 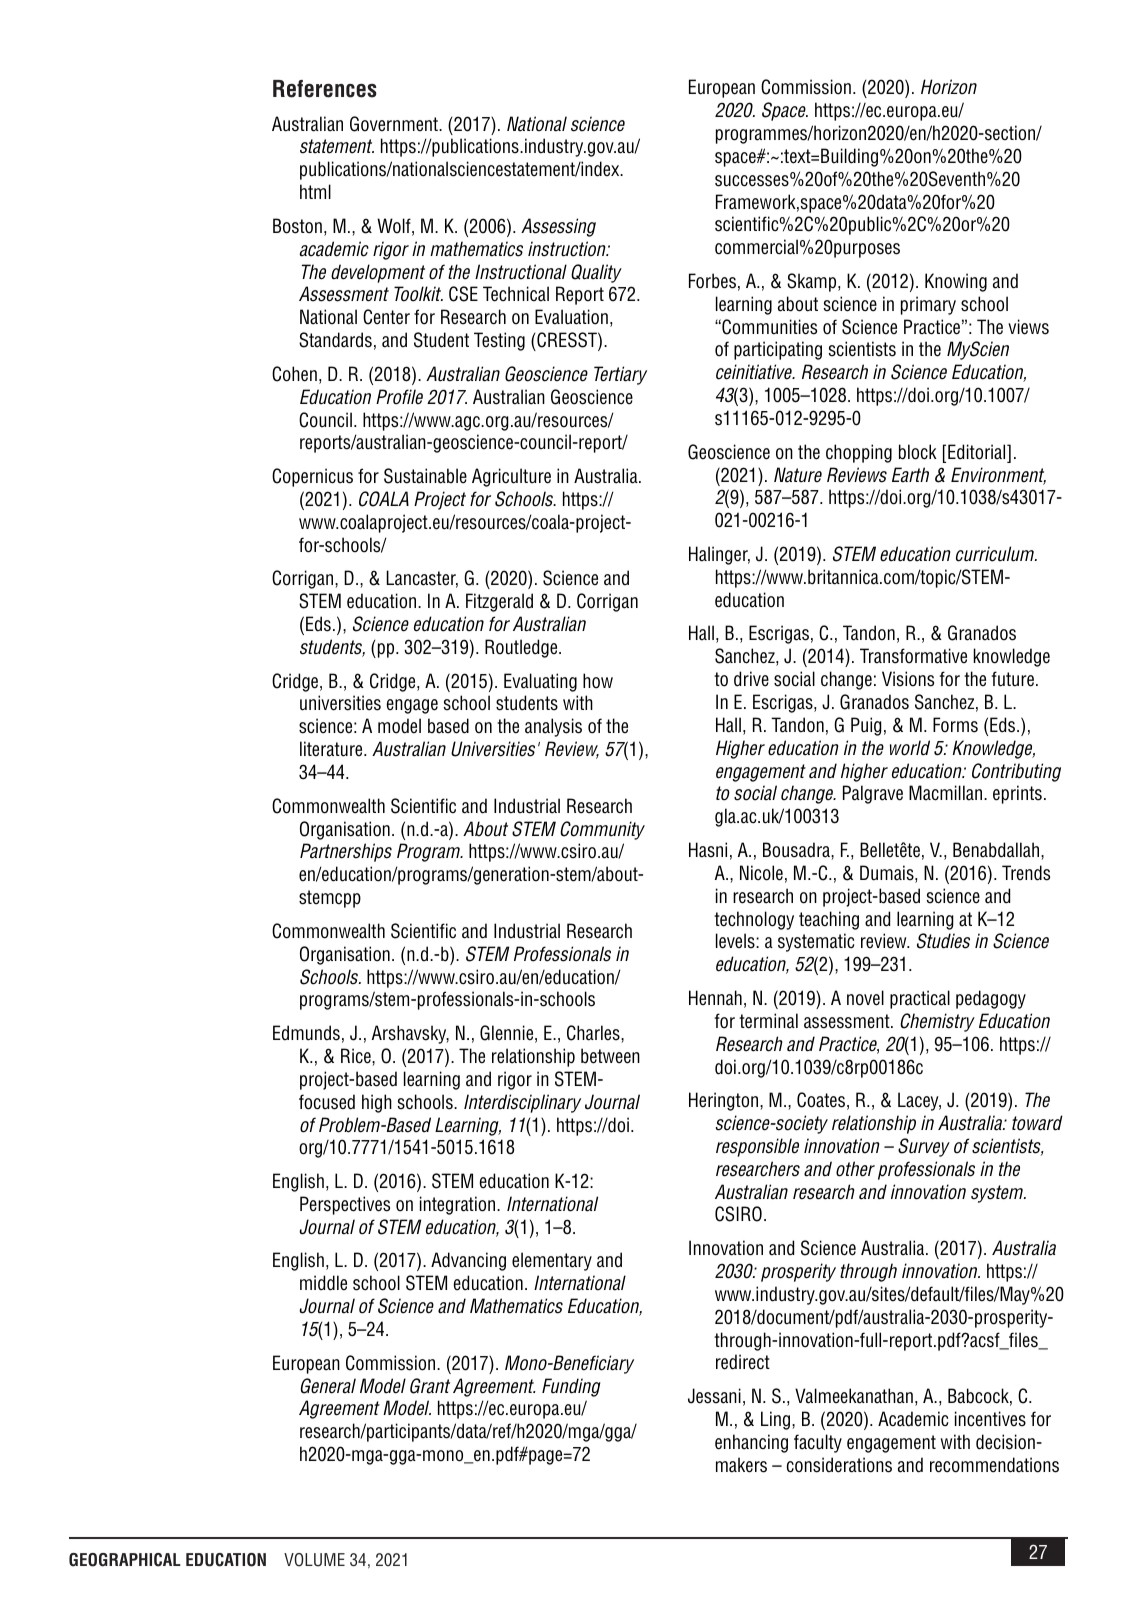 What do you see at coordinates (312, 477) in the screenshot?
I see `Copernicus` at bounding box center [312, 477].
